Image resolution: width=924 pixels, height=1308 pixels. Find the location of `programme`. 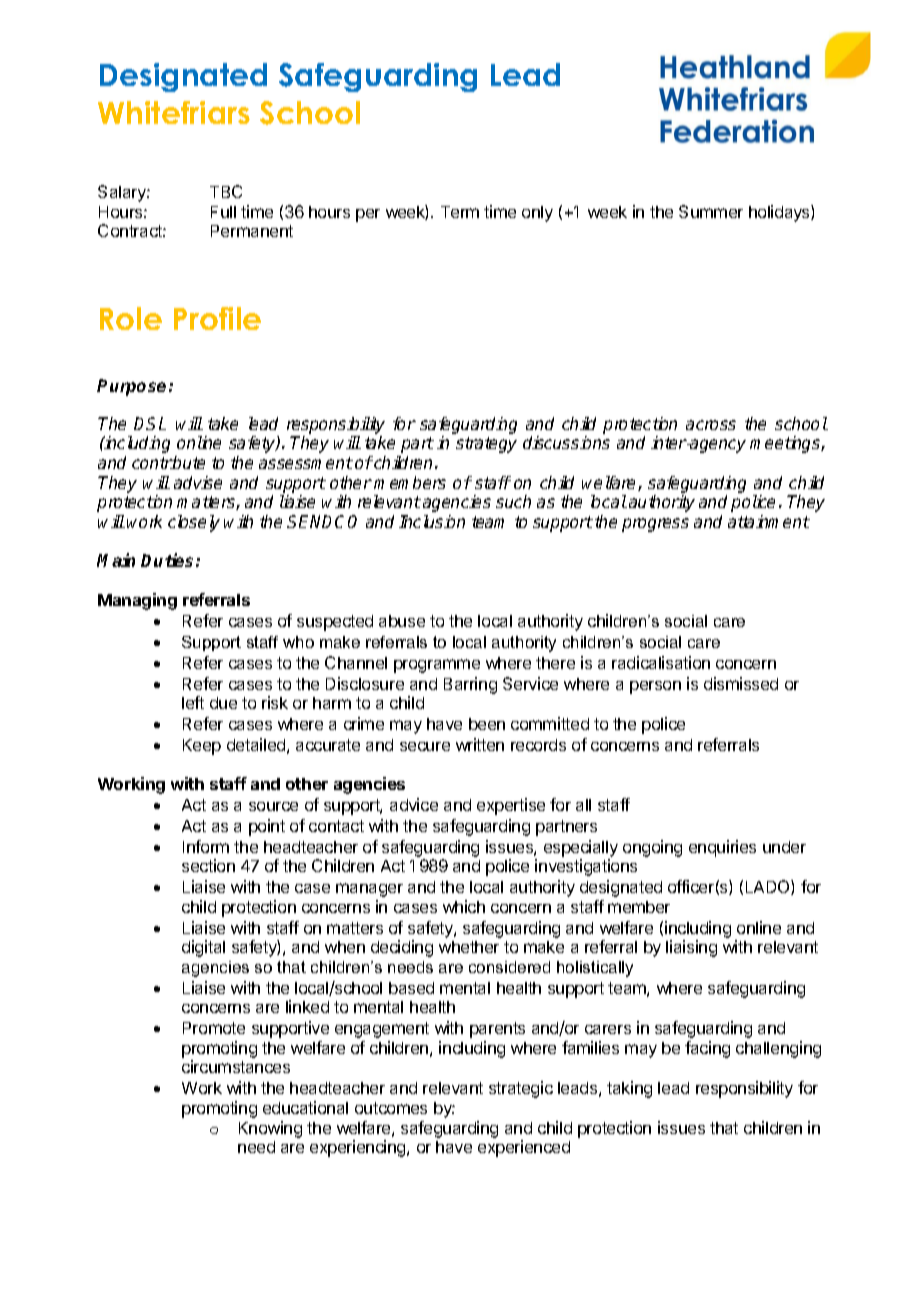

programme is located at coordinates (437, 666).
